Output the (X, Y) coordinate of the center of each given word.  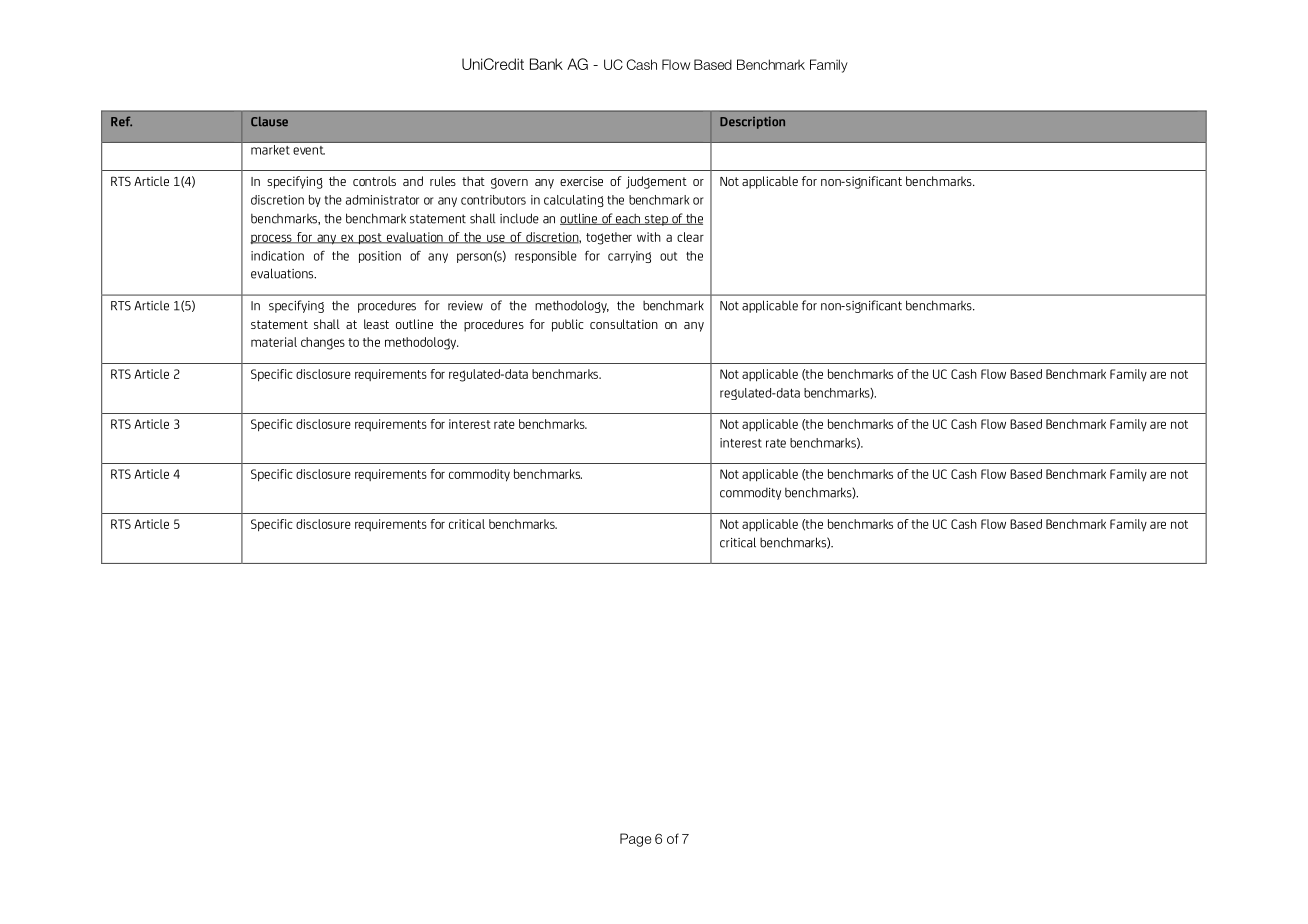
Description (752, 122)
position (380, 257)
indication (277, 256)
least (376, 324)
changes (323, 343)
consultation (624, 324)
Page (635, 840)
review (465, 306)
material (274, 342)
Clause (269, 121)
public (568, 325)
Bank (546, 64)
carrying (629, 257)
